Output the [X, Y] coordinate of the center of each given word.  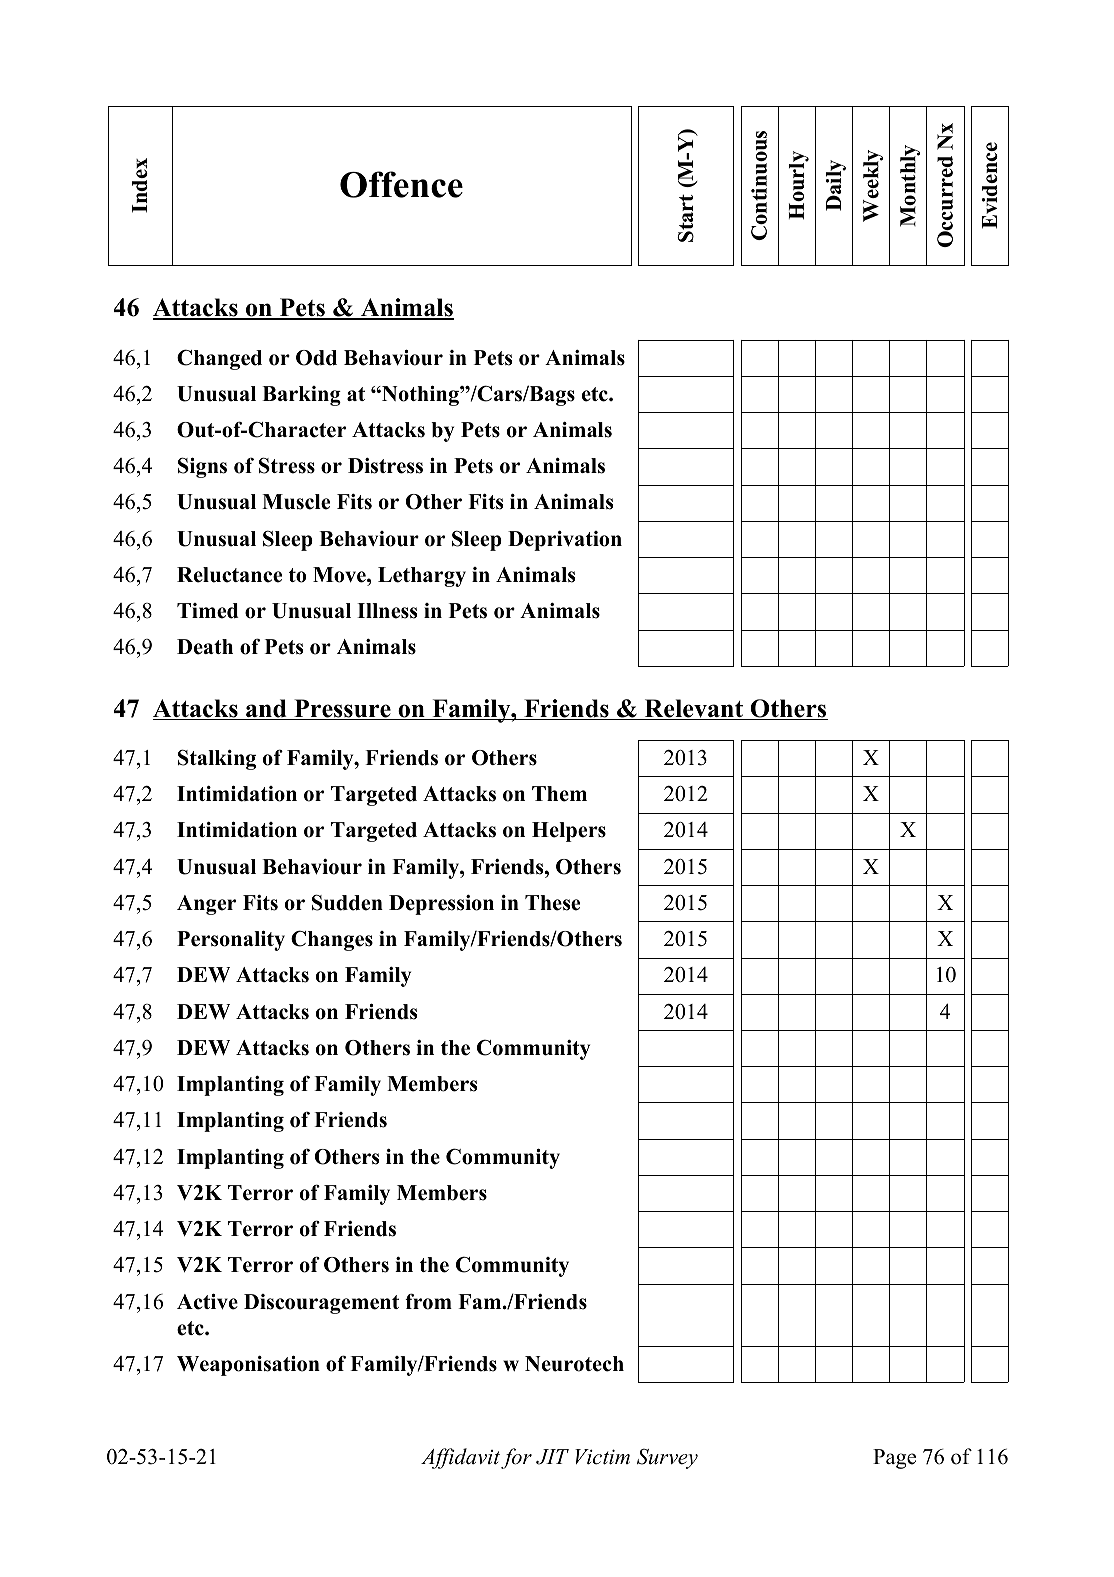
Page [894, 1459]
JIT [552, 1457]
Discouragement [321, 1304]
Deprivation [565, 541]
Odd [316, 358]
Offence [401, 184]
